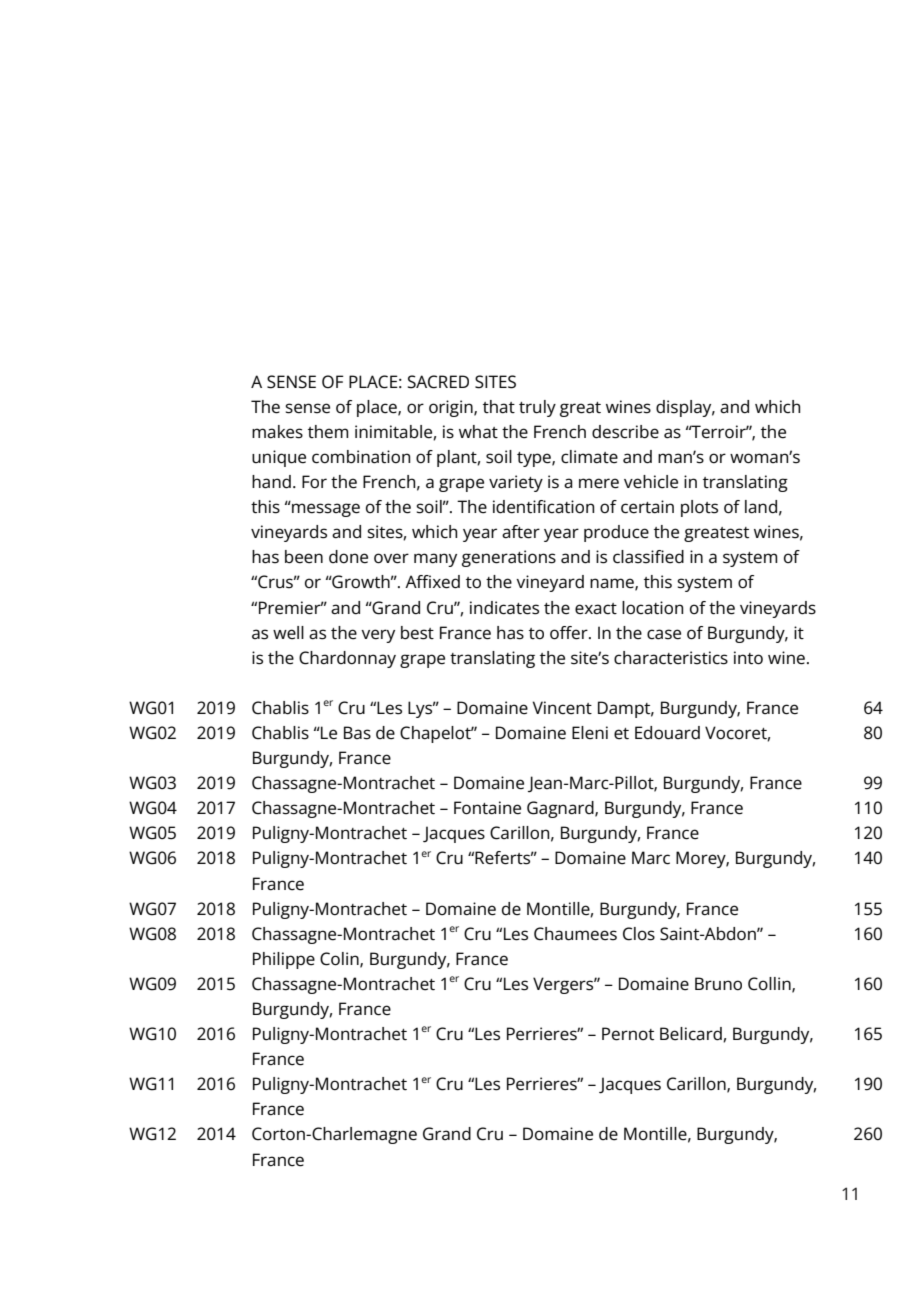 This screenshot has height=1307, width=924. Describe the element at coordinates (340, 959) in the screenshot. I see `Colin` at that location.
